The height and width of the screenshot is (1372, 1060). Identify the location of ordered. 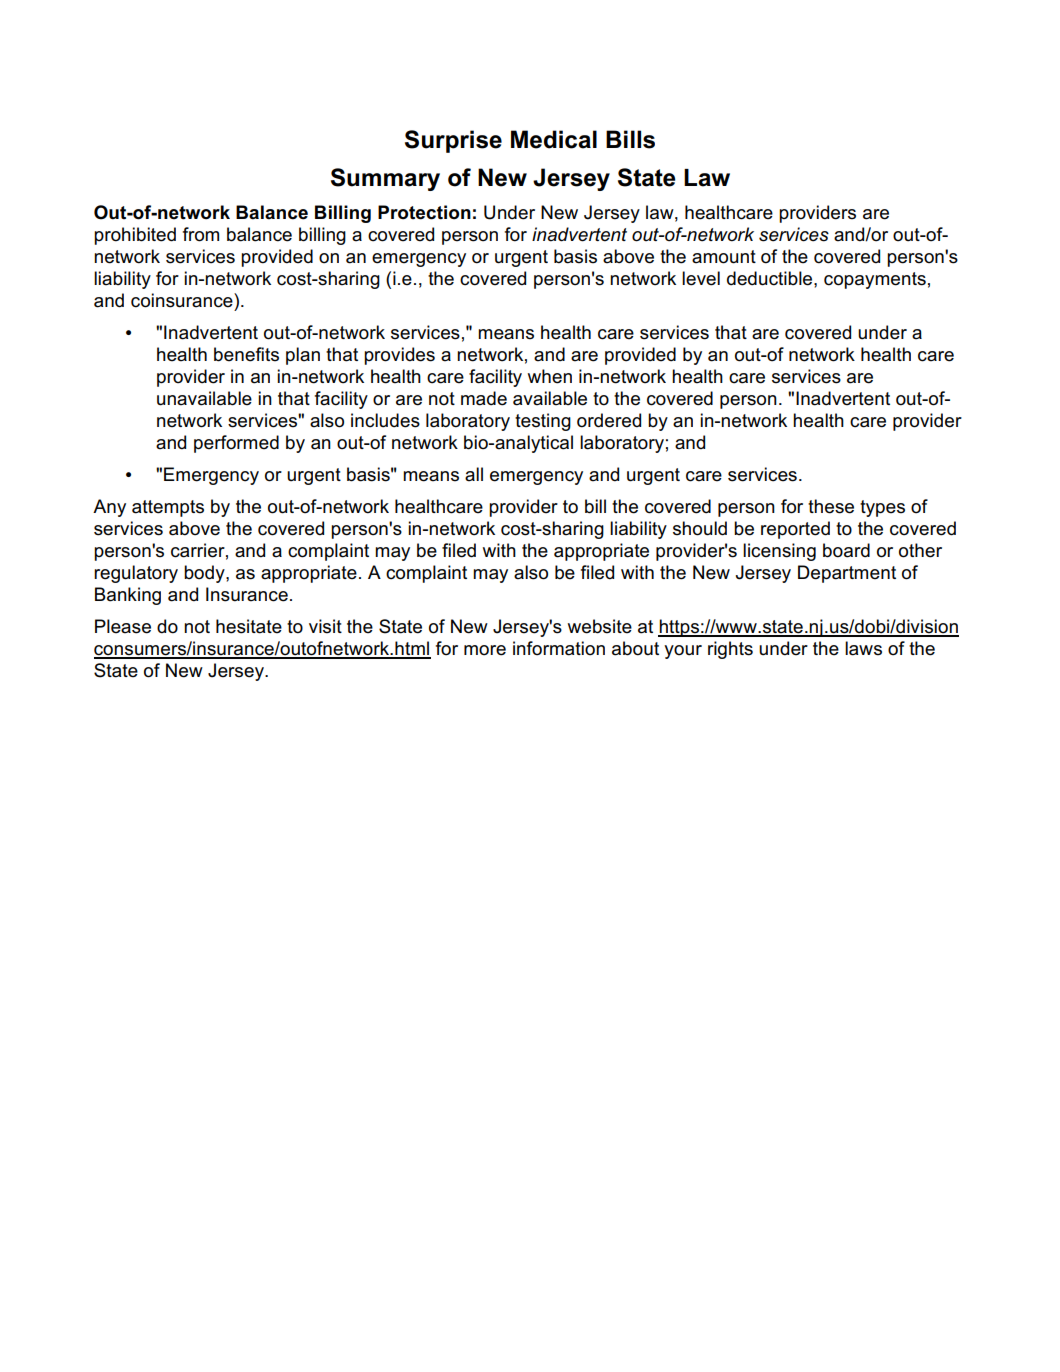
(609, 420).
